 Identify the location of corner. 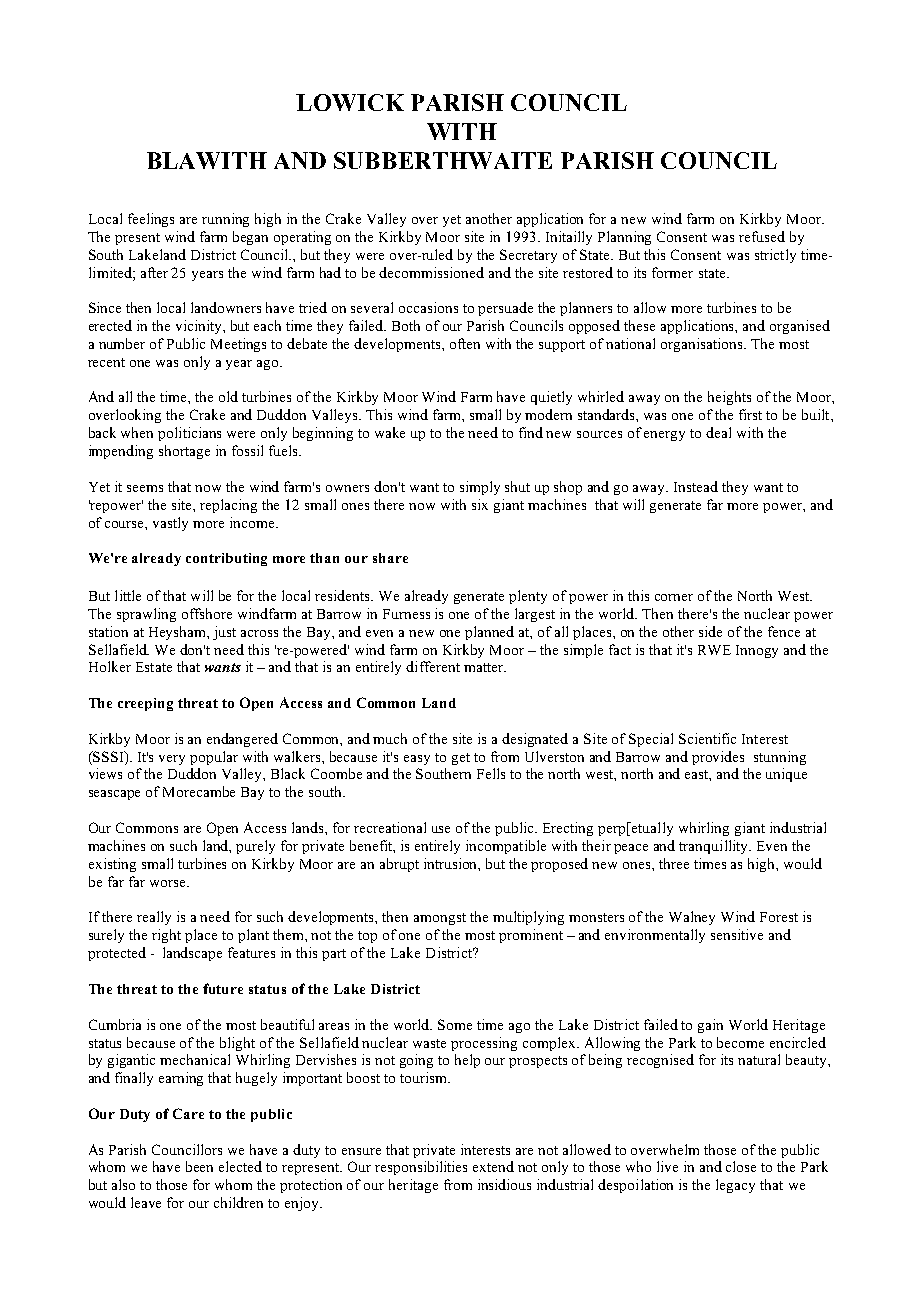
(674, 597).
